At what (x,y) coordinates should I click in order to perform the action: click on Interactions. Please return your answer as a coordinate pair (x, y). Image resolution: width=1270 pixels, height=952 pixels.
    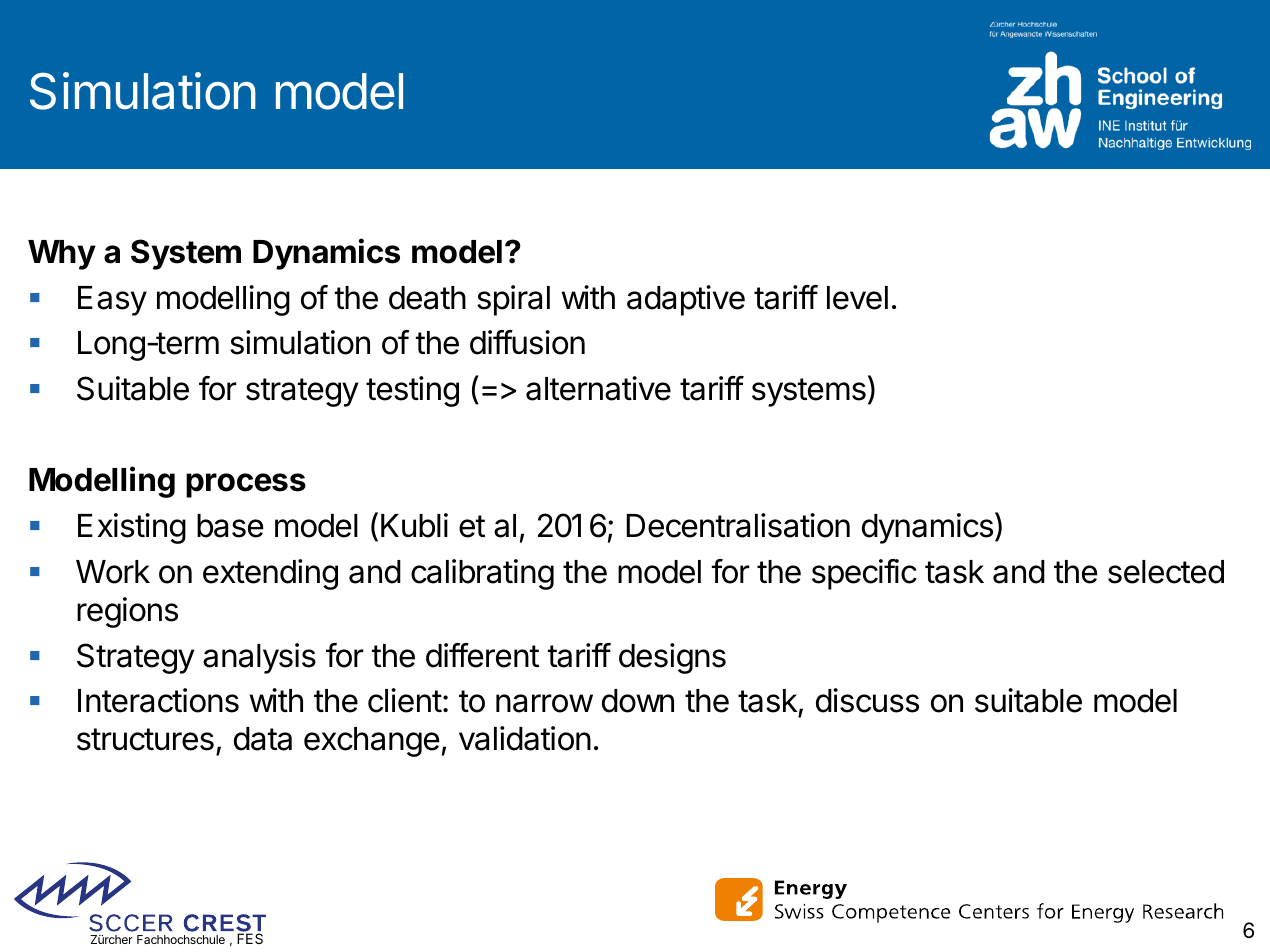
    Looking at the image, I should click on (158, 700).
